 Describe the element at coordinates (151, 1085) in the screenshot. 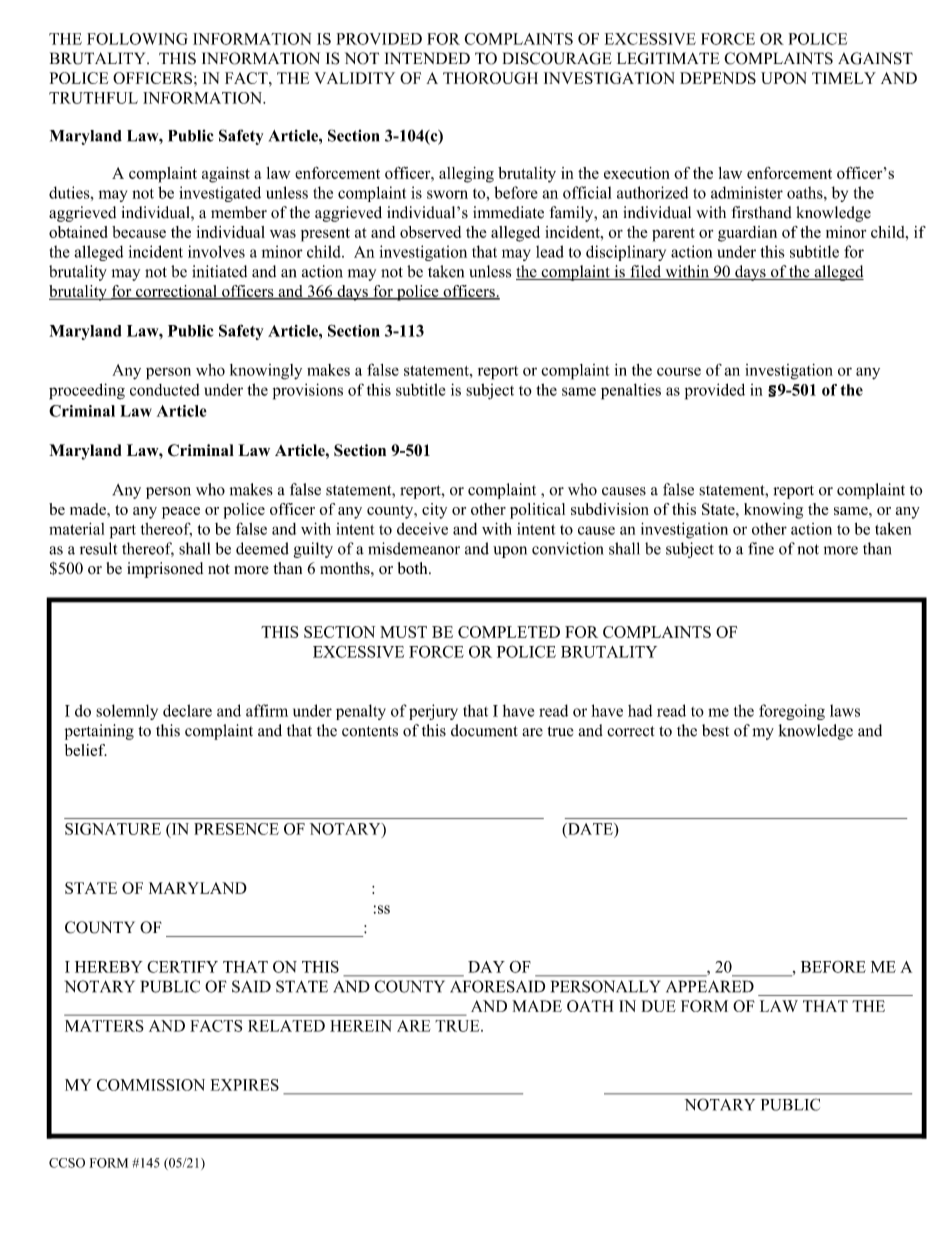

I see `COMMISSION` at that location.
